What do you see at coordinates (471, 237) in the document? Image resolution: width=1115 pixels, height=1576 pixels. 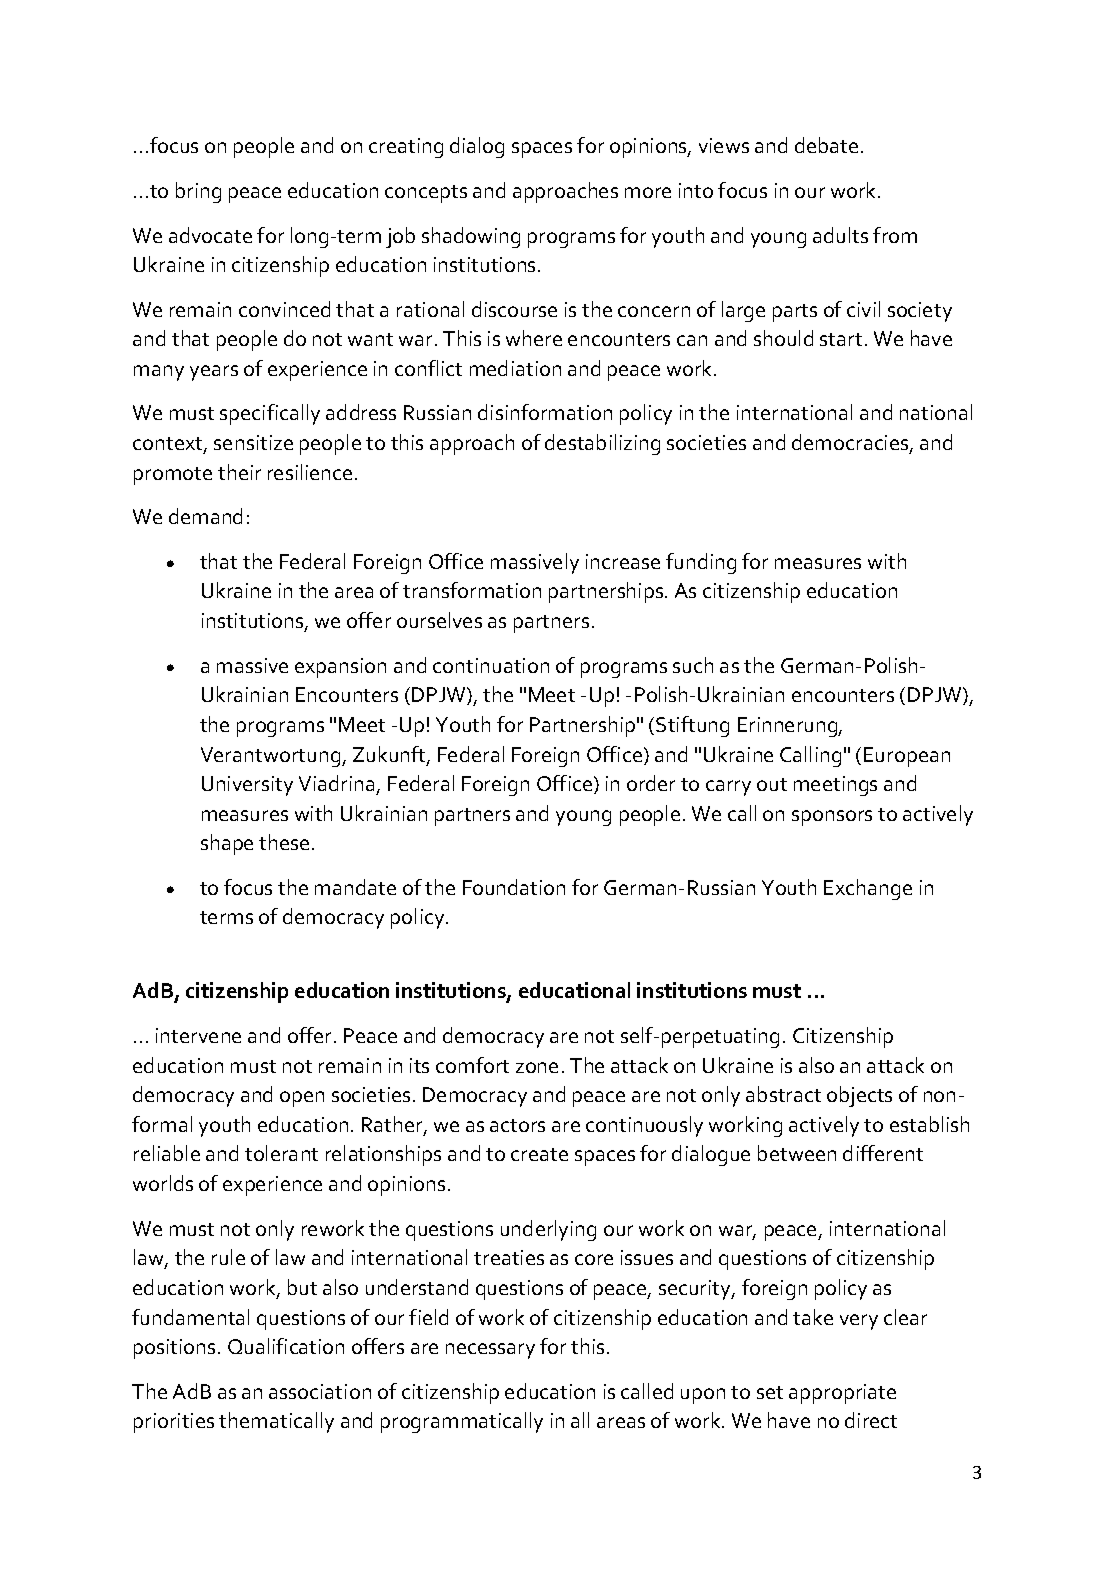 I see `shadowing` at bounding box center [471, 237].
